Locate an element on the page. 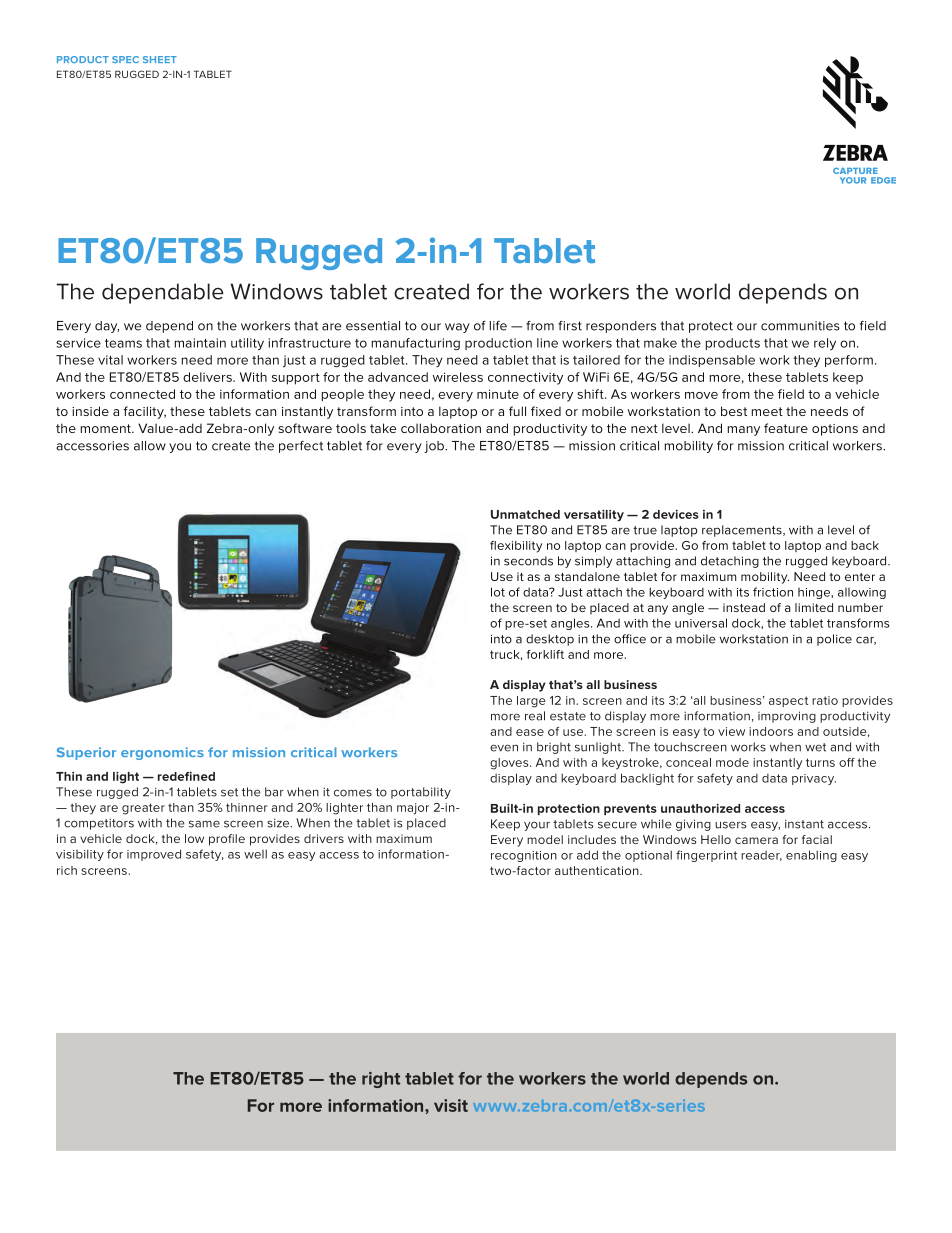 The height and width of the page is (1233, 952). life is located at coordinates (498, 326).
